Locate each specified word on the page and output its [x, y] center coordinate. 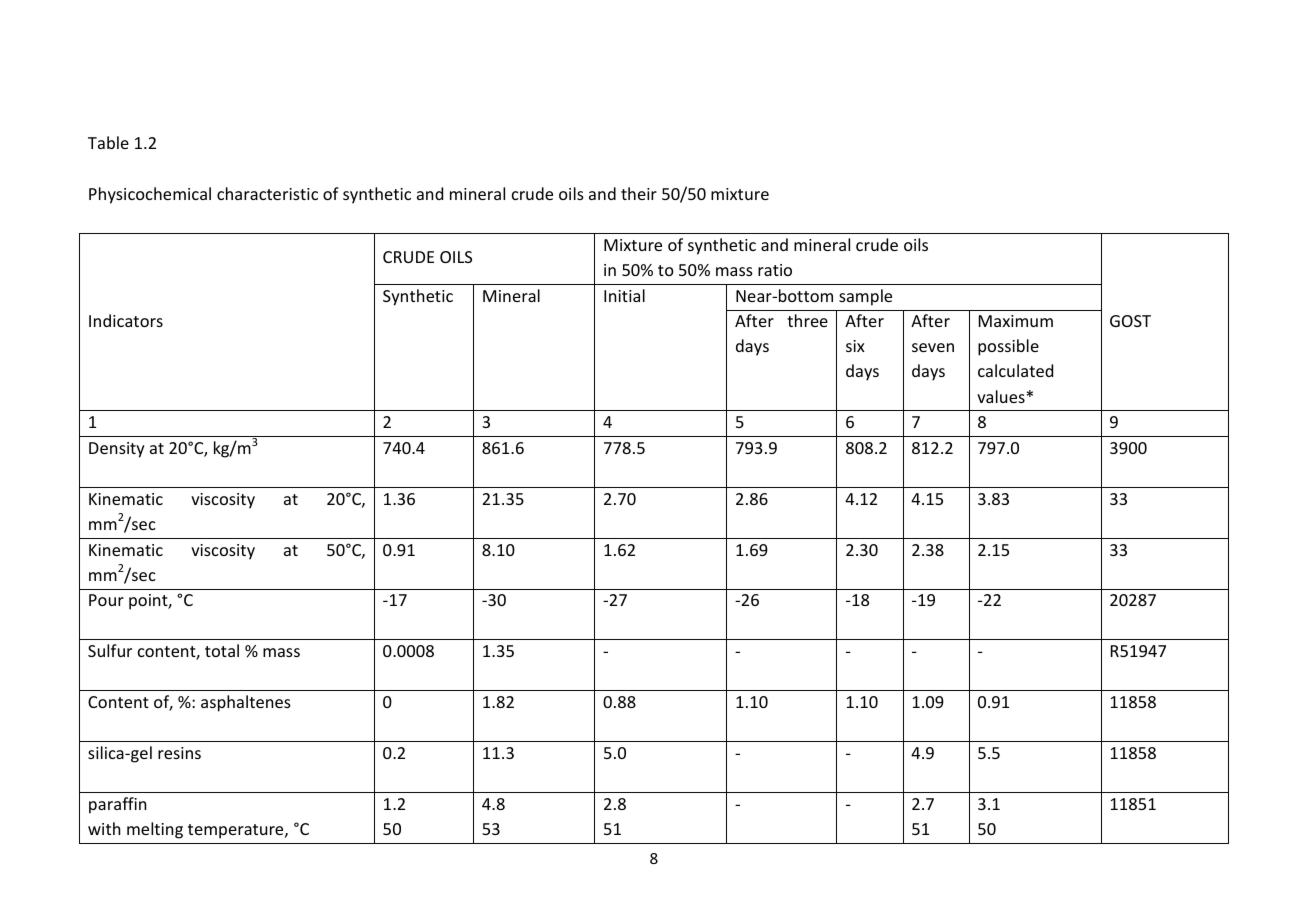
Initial [624, 295]
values [1001, 396]
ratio [775, 270]
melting [155, 830]
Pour [106, 600]
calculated [1015, 370]
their [639, 193]
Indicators [126, 320]
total [222, 650]
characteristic [267, 193]
